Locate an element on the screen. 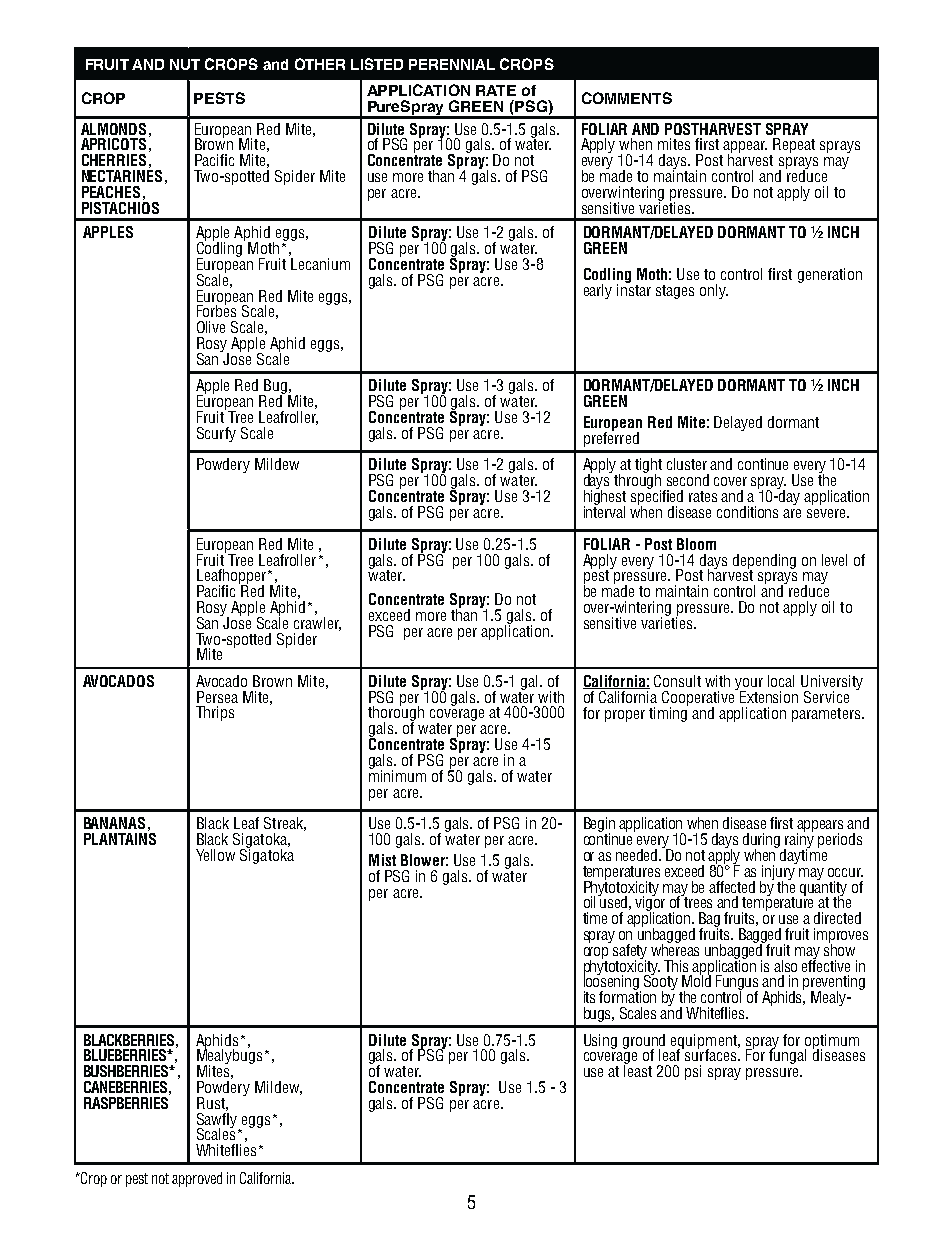  Mist is located at coordinates (382, 860).
